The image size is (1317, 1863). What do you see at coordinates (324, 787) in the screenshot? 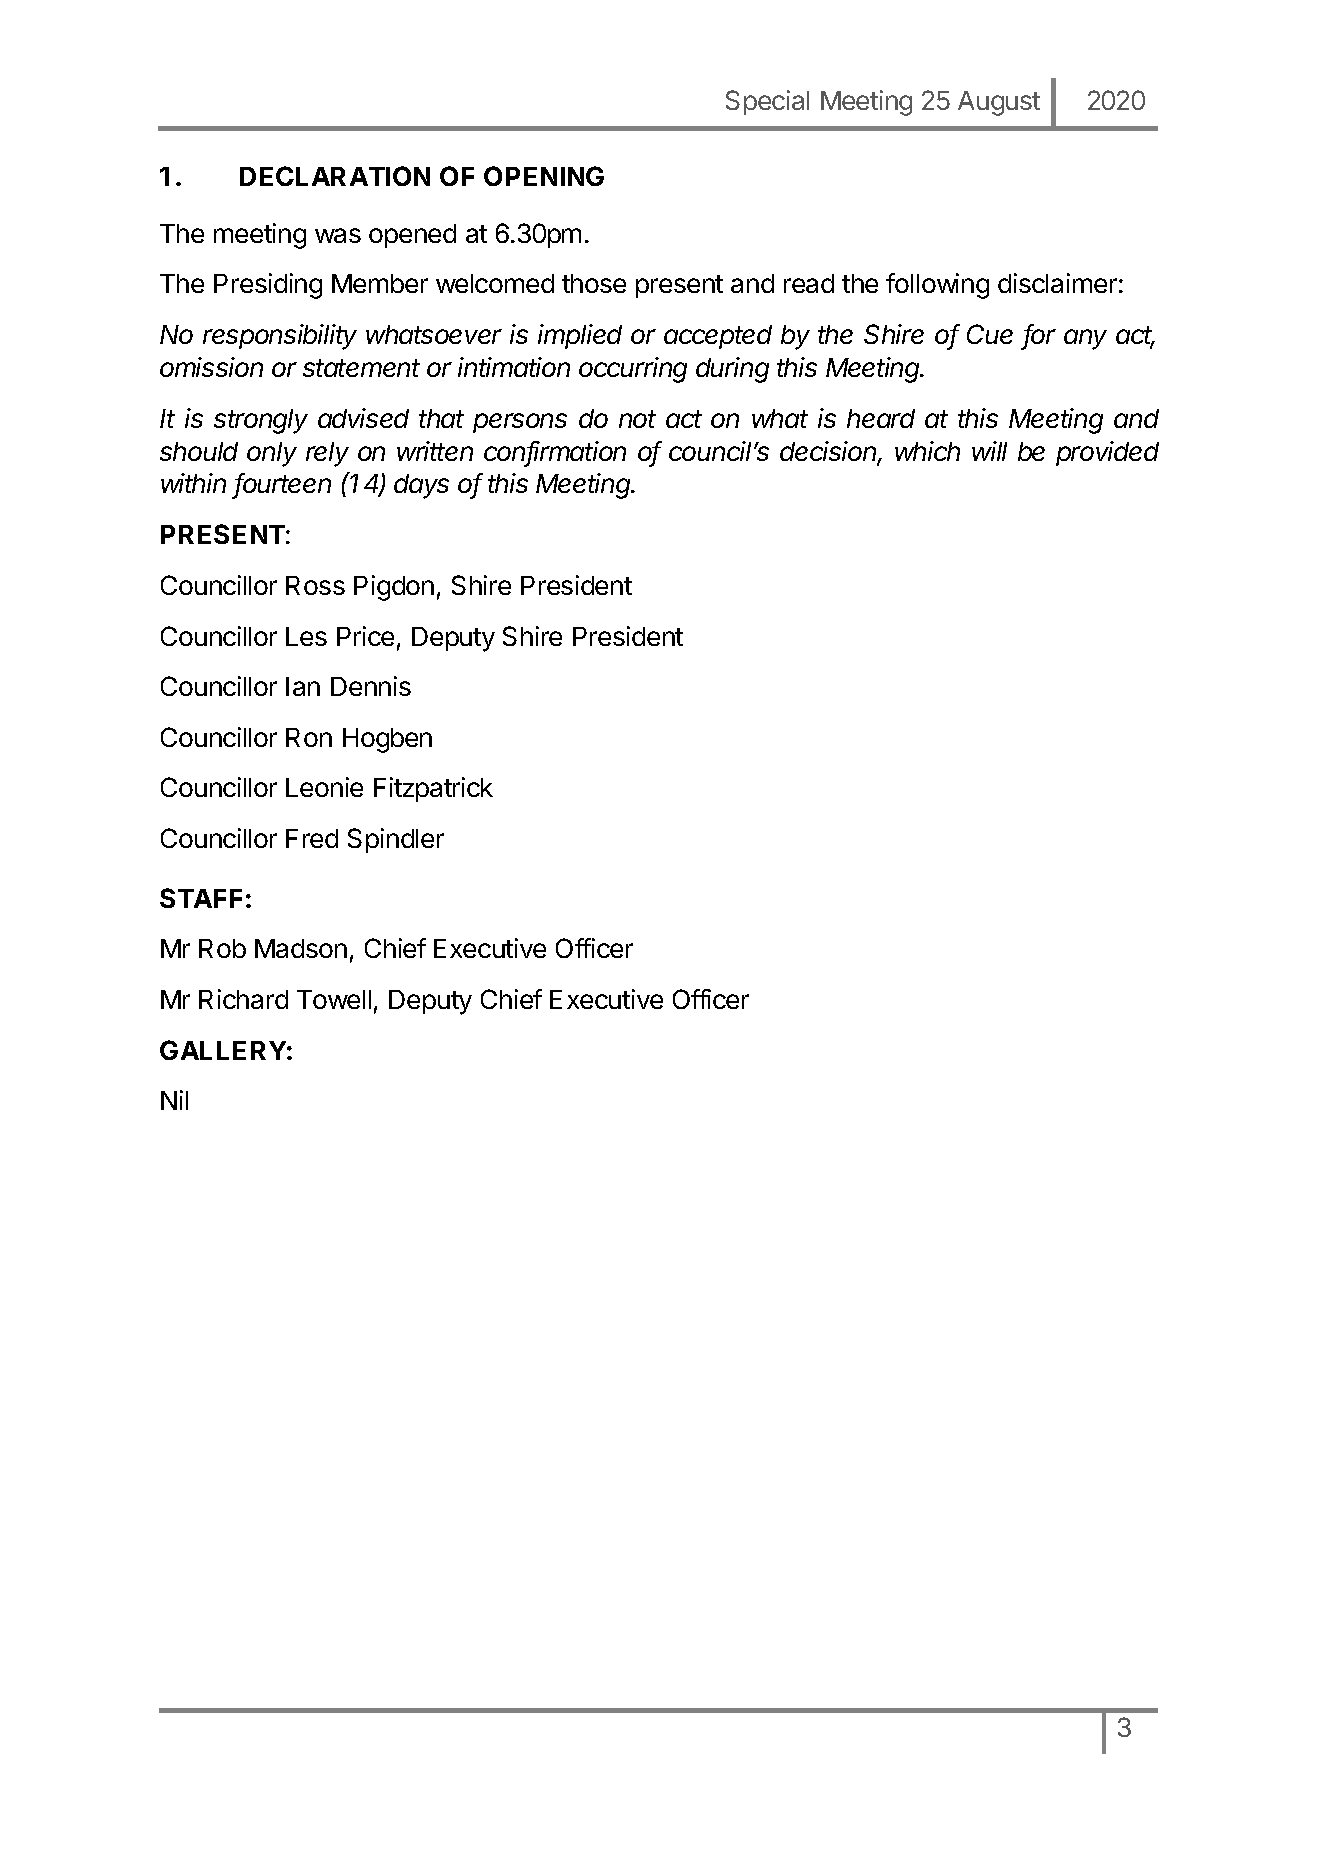
I see `Leonie` at bounding box center [324, 787].
